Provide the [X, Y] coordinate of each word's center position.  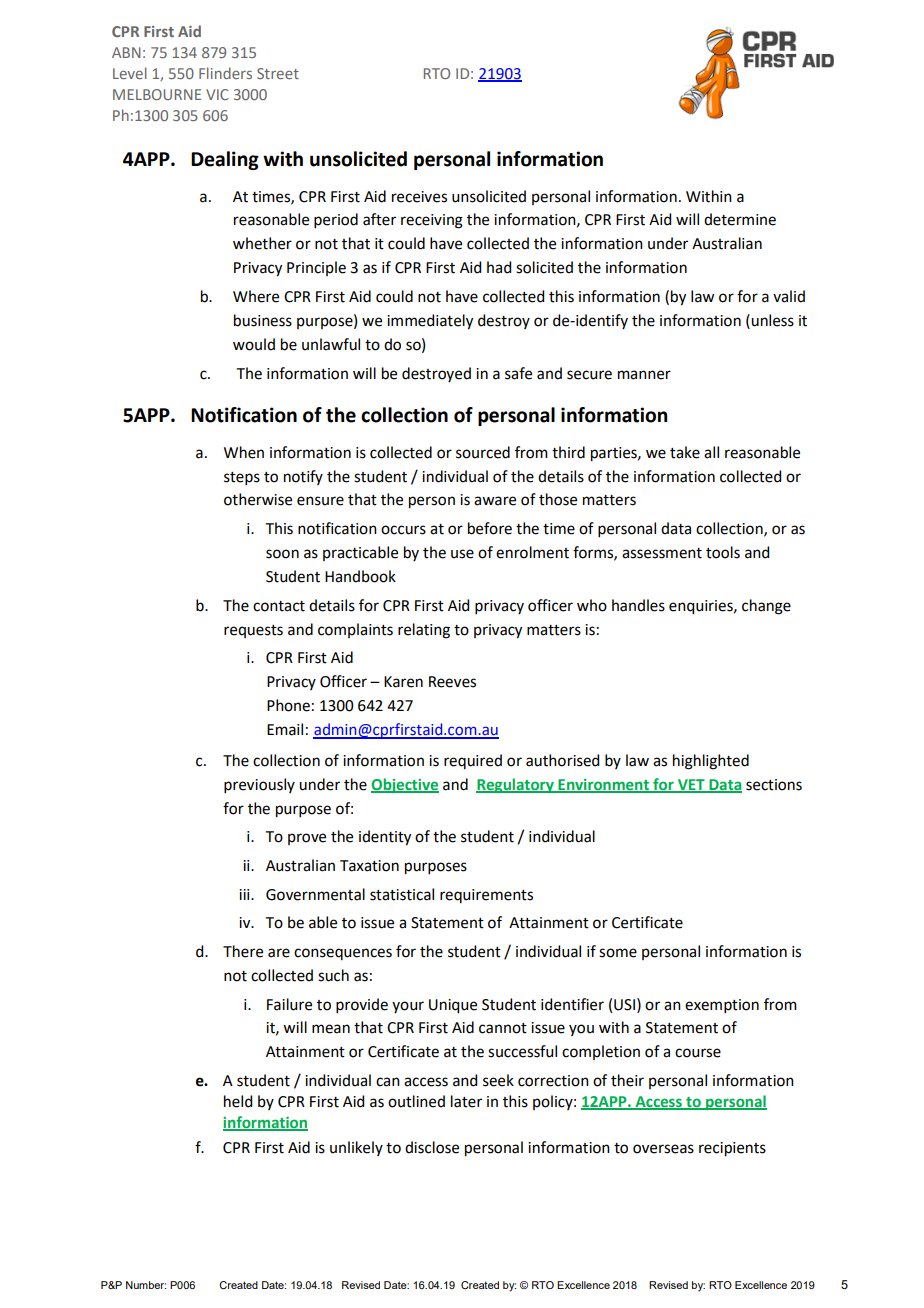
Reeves [452, 682]
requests [253, 631]
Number [146, 1285]
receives [419, 197]
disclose [432, 1147]
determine [740, 219]
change [766, 607]
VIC [217, 94]
